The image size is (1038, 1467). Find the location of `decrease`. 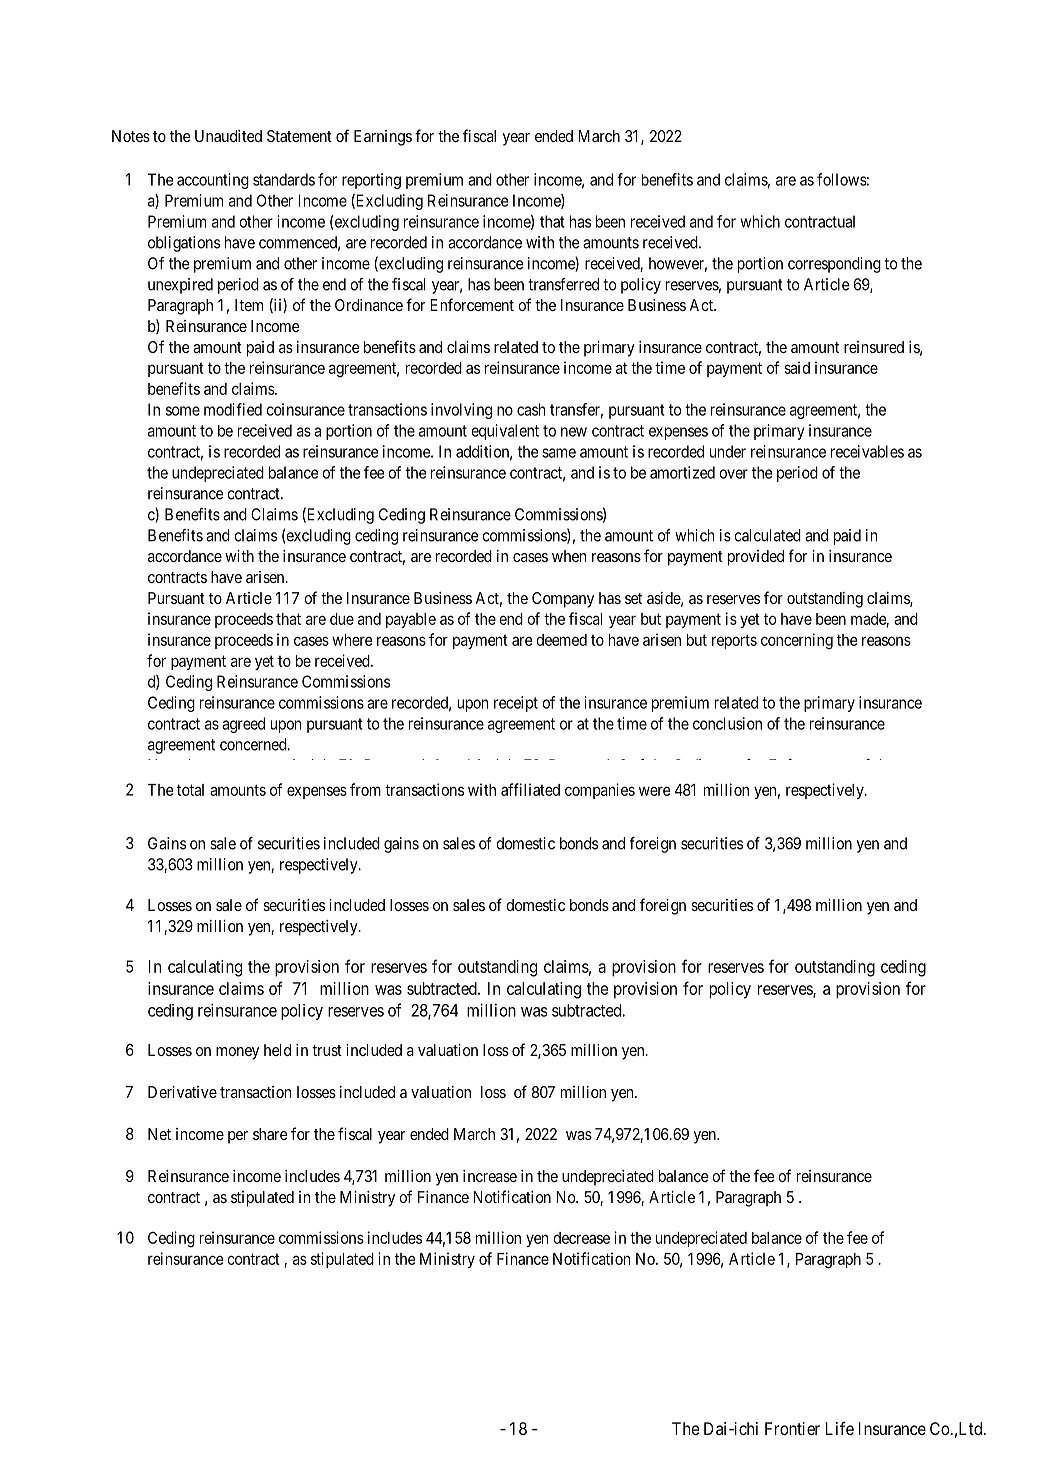

decrease is located at coordinates (581, 1238).
